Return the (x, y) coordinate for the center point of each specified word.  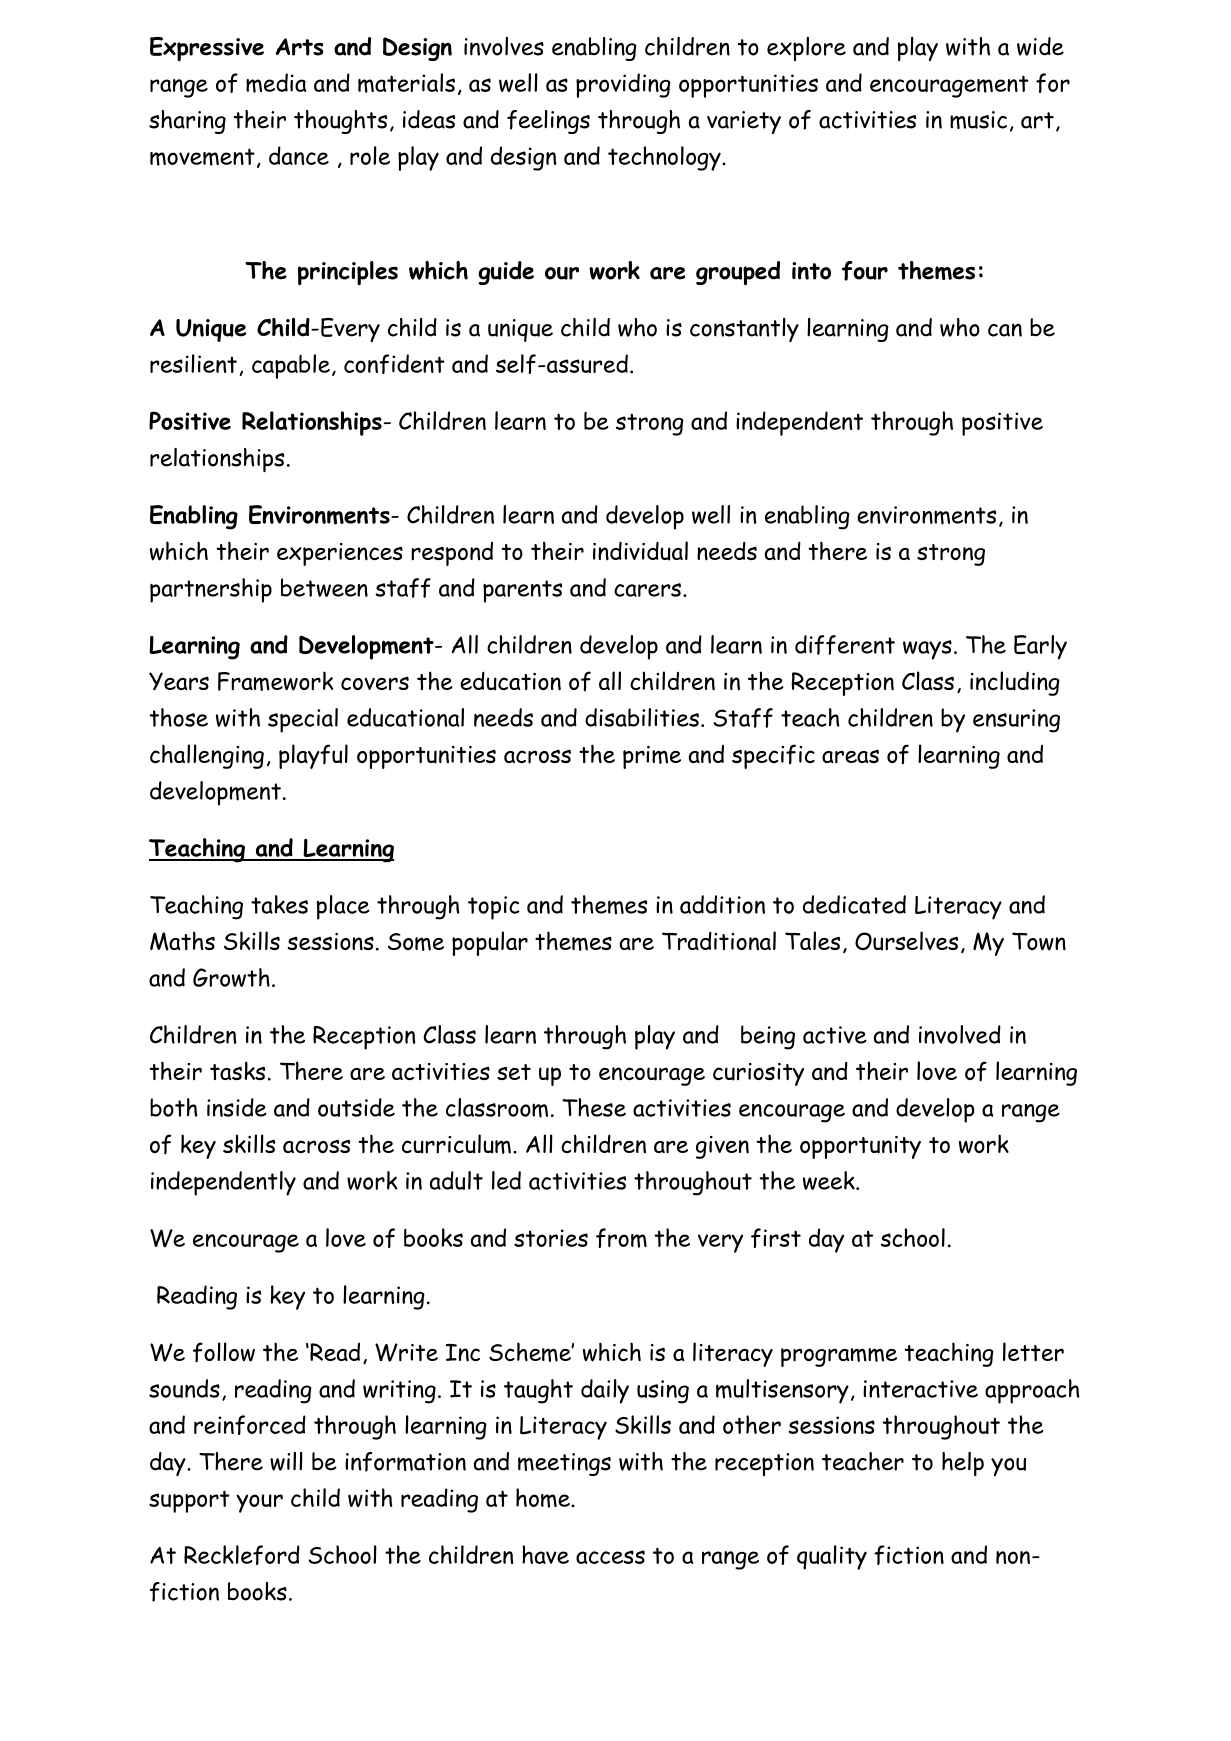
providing (623, 85)
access (610, 1557)
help (963, 1464)
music (978, 120)
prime (652, 757)
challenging (207, 756)
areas (850, 757)
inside (237, 1107)
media (276, 83)
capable (291, 366)
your (260, 1503)
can (1005, 330)
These (594, 1107)
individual (640, 551)
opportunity (860, 1147)
